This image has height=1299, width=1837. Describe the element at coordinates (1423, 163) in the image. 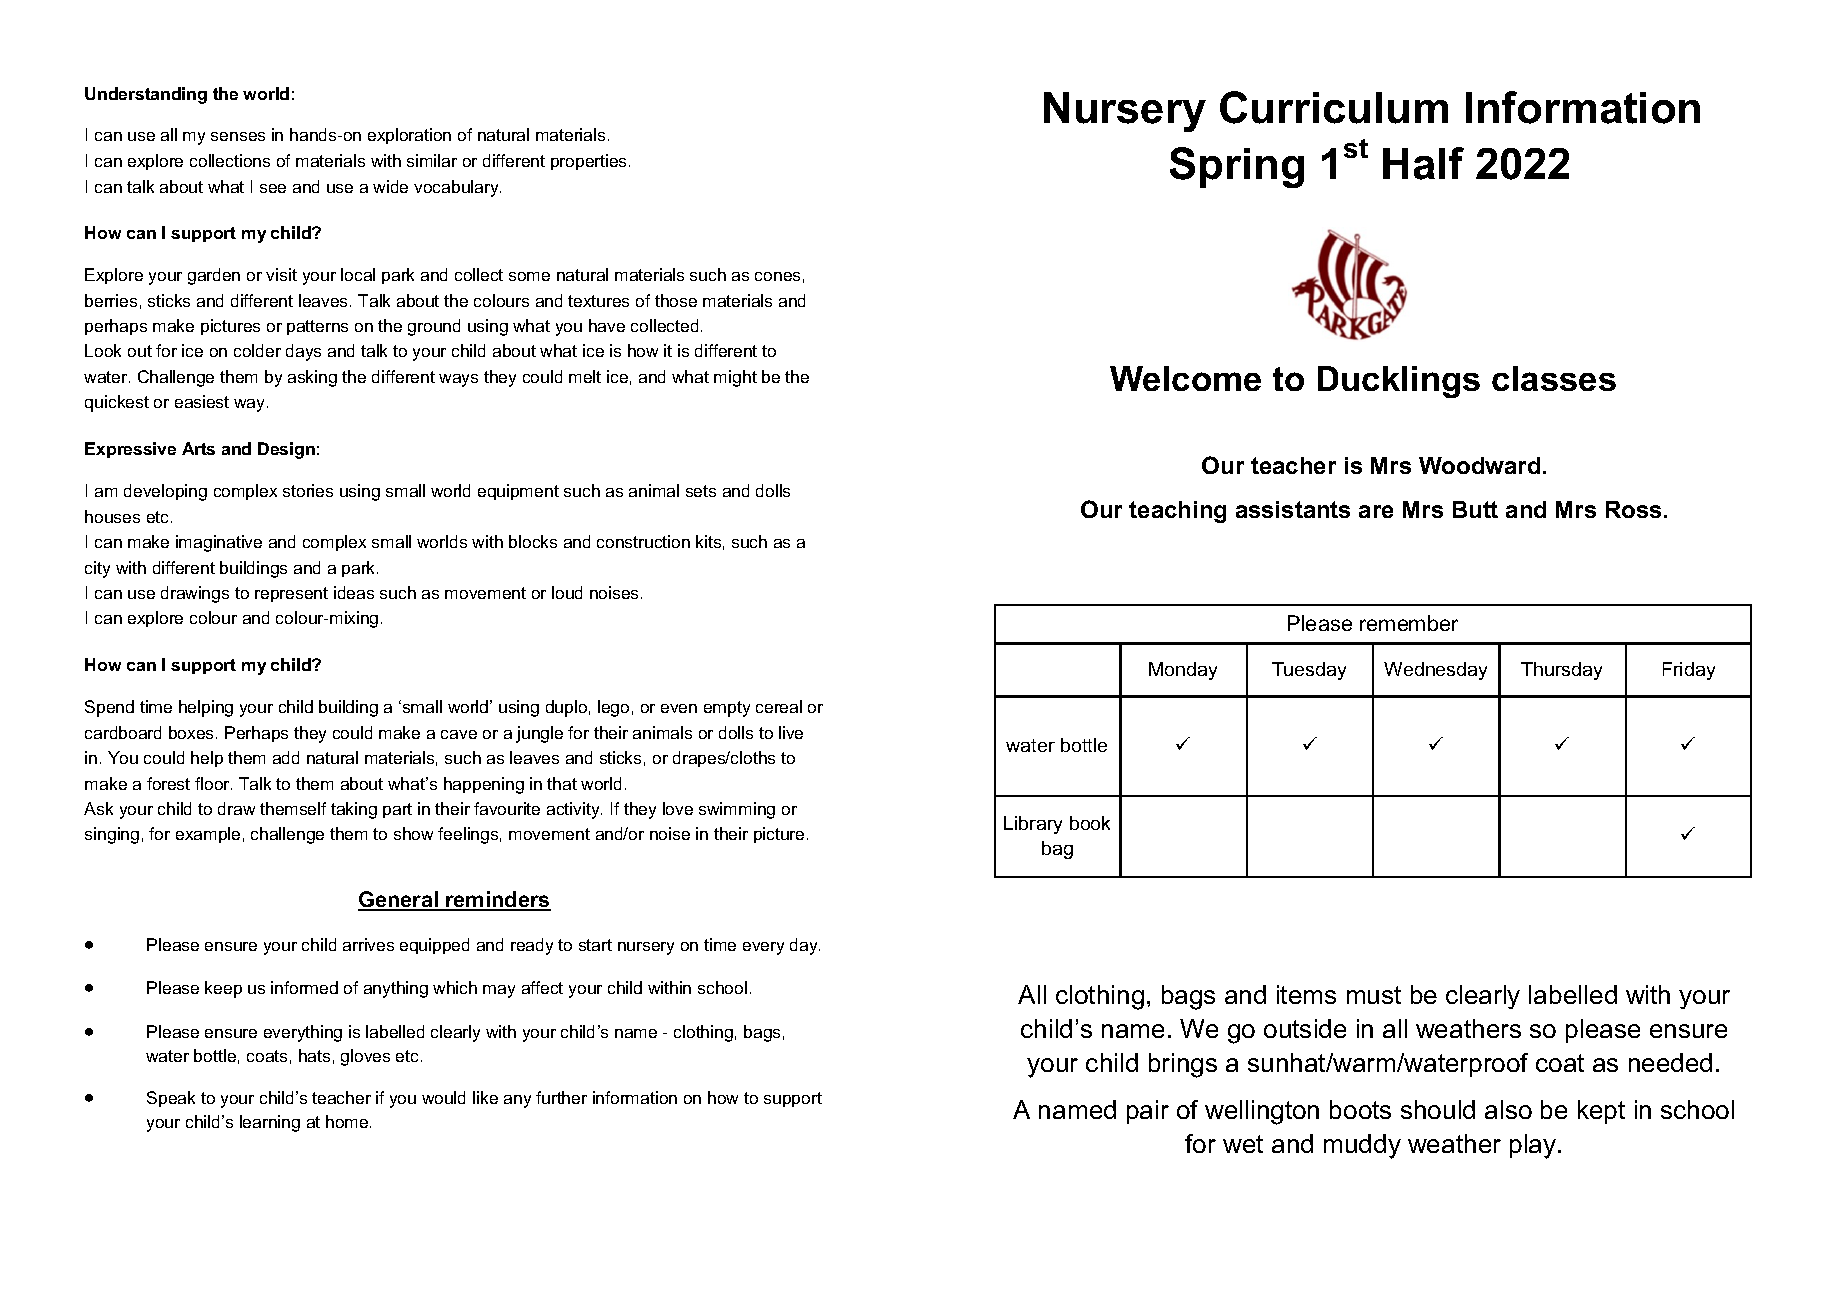

I see `Half` at that location.
